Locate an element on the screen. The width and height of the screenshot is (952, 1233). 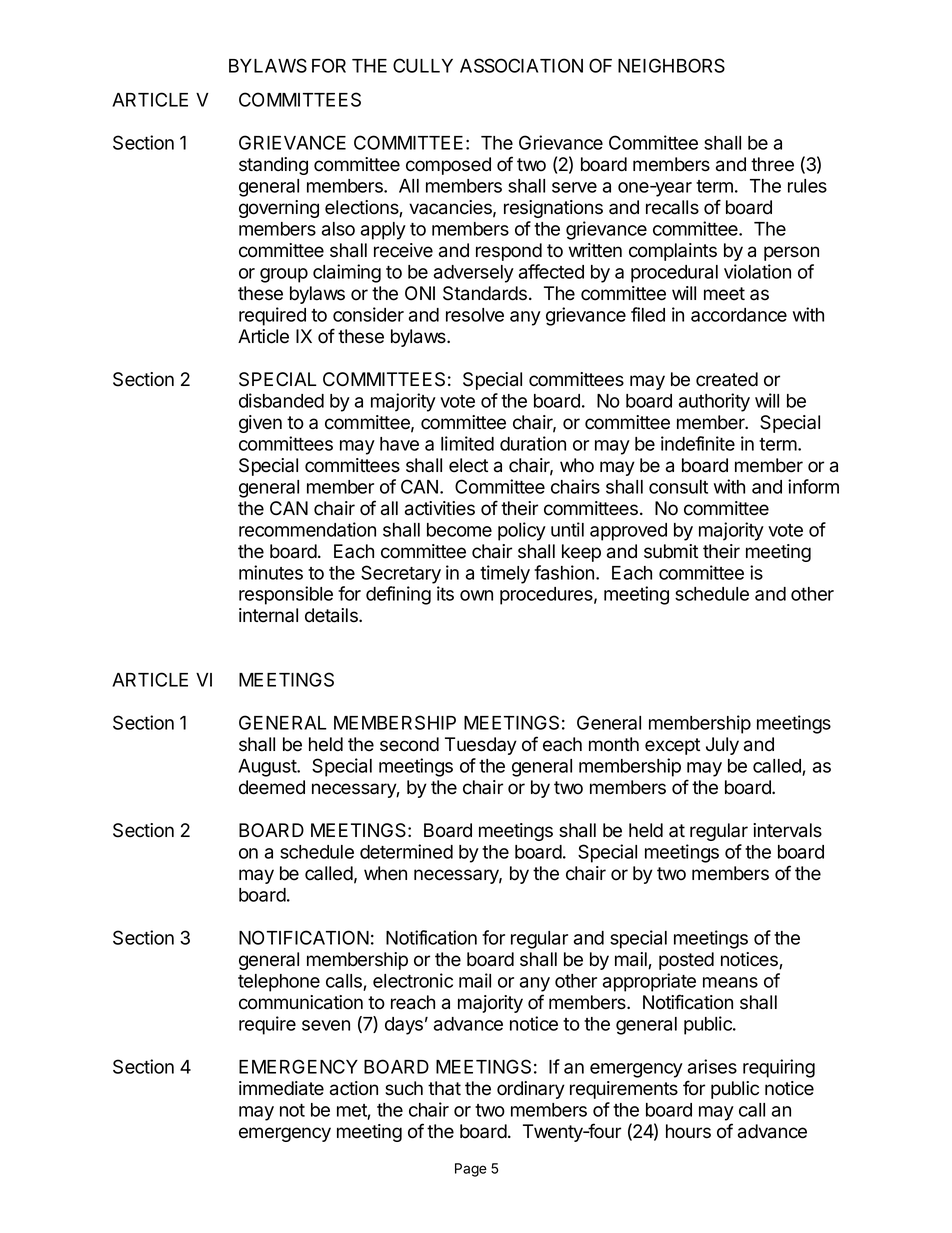
three is located at coordinates (772, 164).
